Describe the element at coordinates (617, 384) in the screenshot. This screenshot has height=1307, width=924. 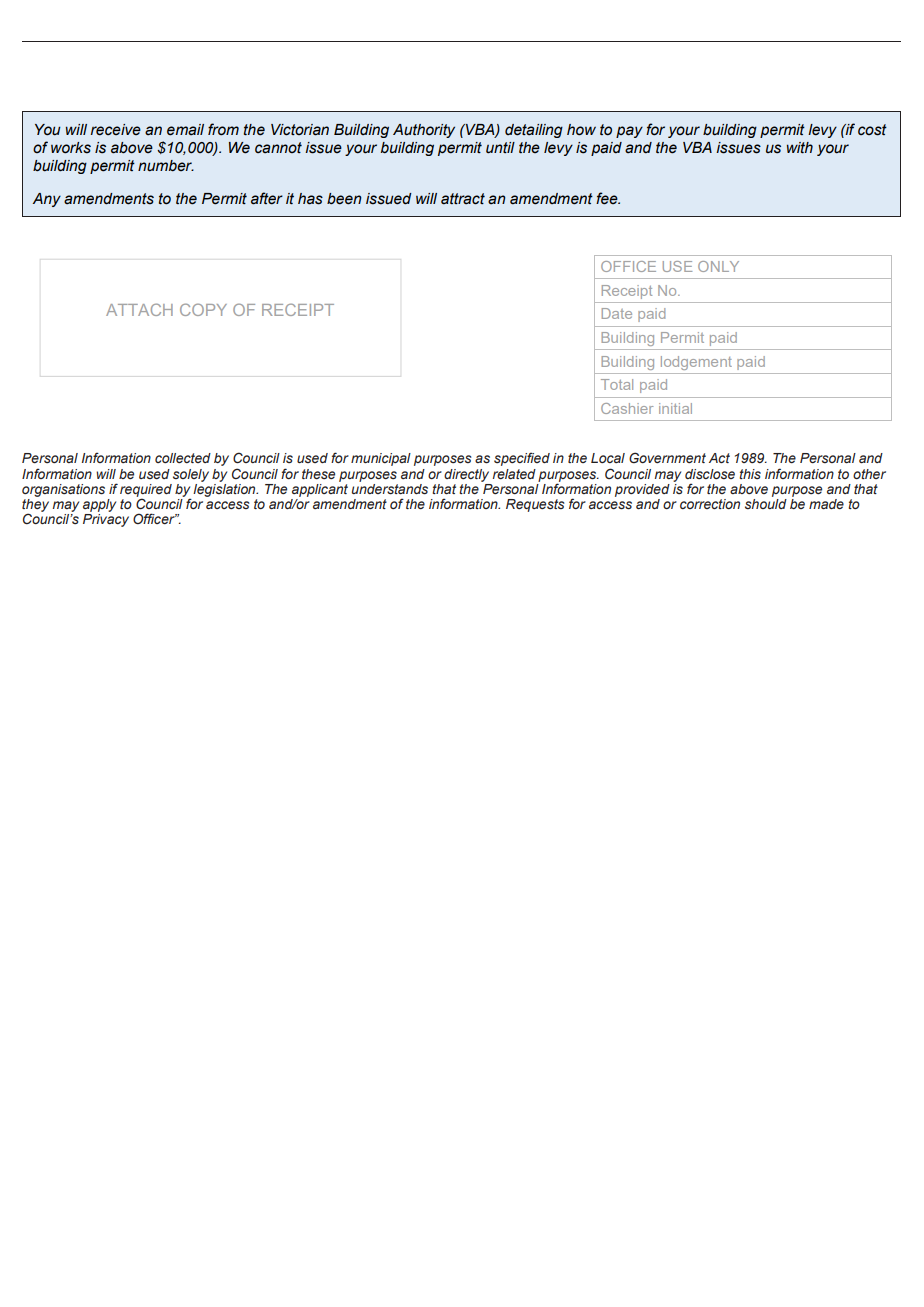
I see `Total` at that location.
